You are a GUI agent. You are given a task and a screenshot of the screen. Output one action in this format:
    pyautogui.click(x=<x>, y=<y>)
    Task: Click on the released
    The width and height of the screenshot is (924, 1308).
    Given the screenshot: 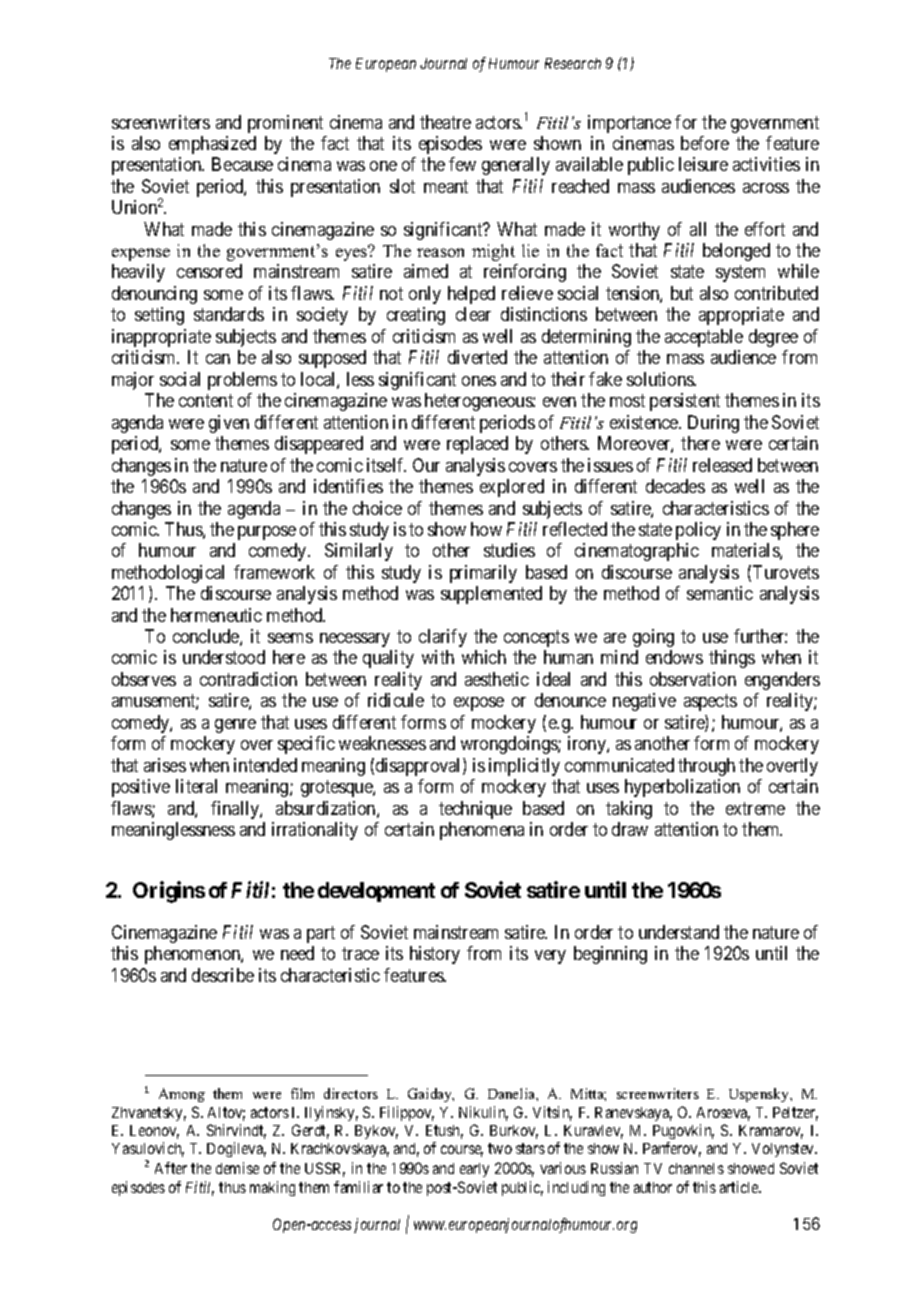 What is the action you would take?
    pyautogui.click(x=722, y=465)
